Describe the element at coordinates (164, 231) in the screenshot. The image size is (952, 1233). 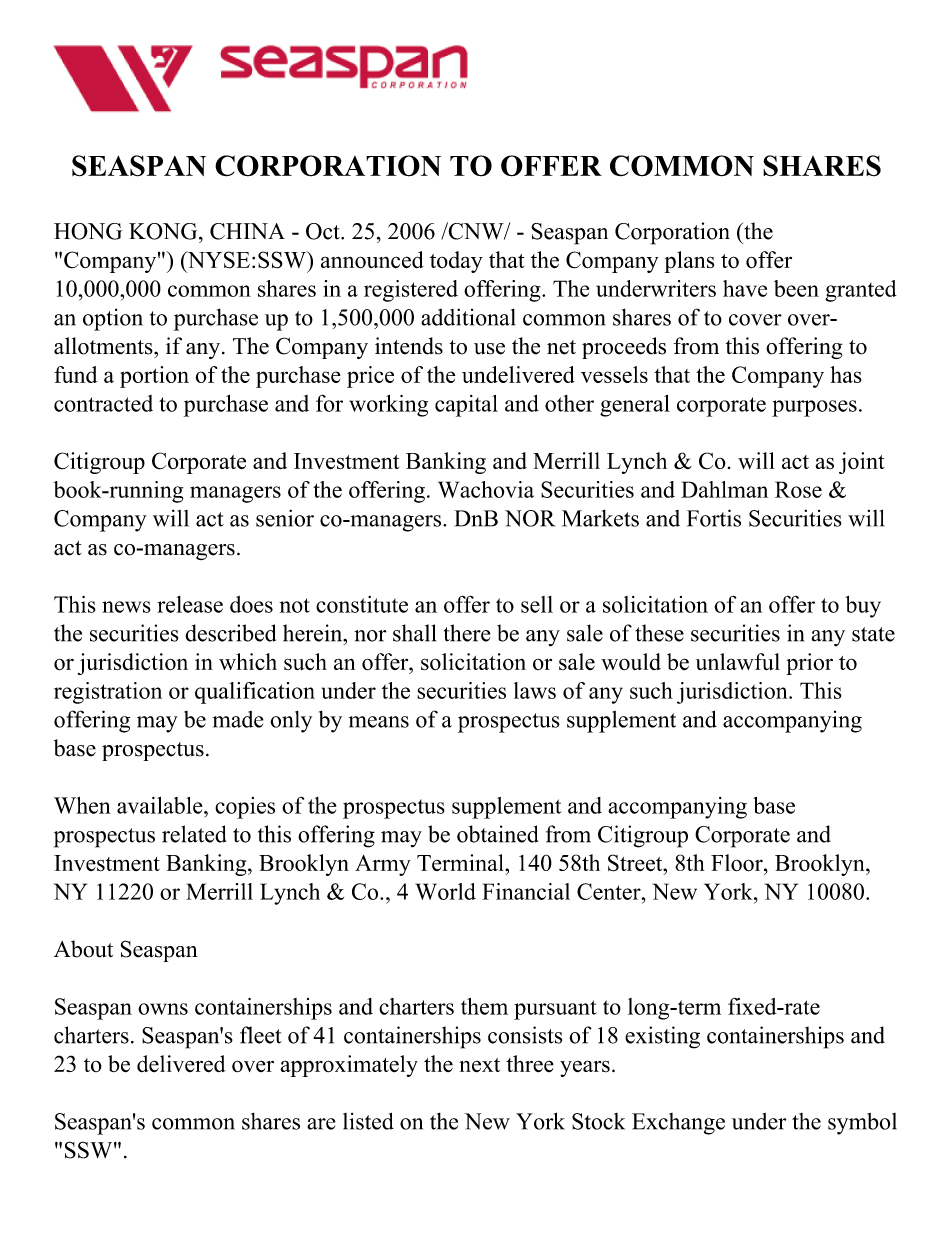
I see `KONG` at that location.
